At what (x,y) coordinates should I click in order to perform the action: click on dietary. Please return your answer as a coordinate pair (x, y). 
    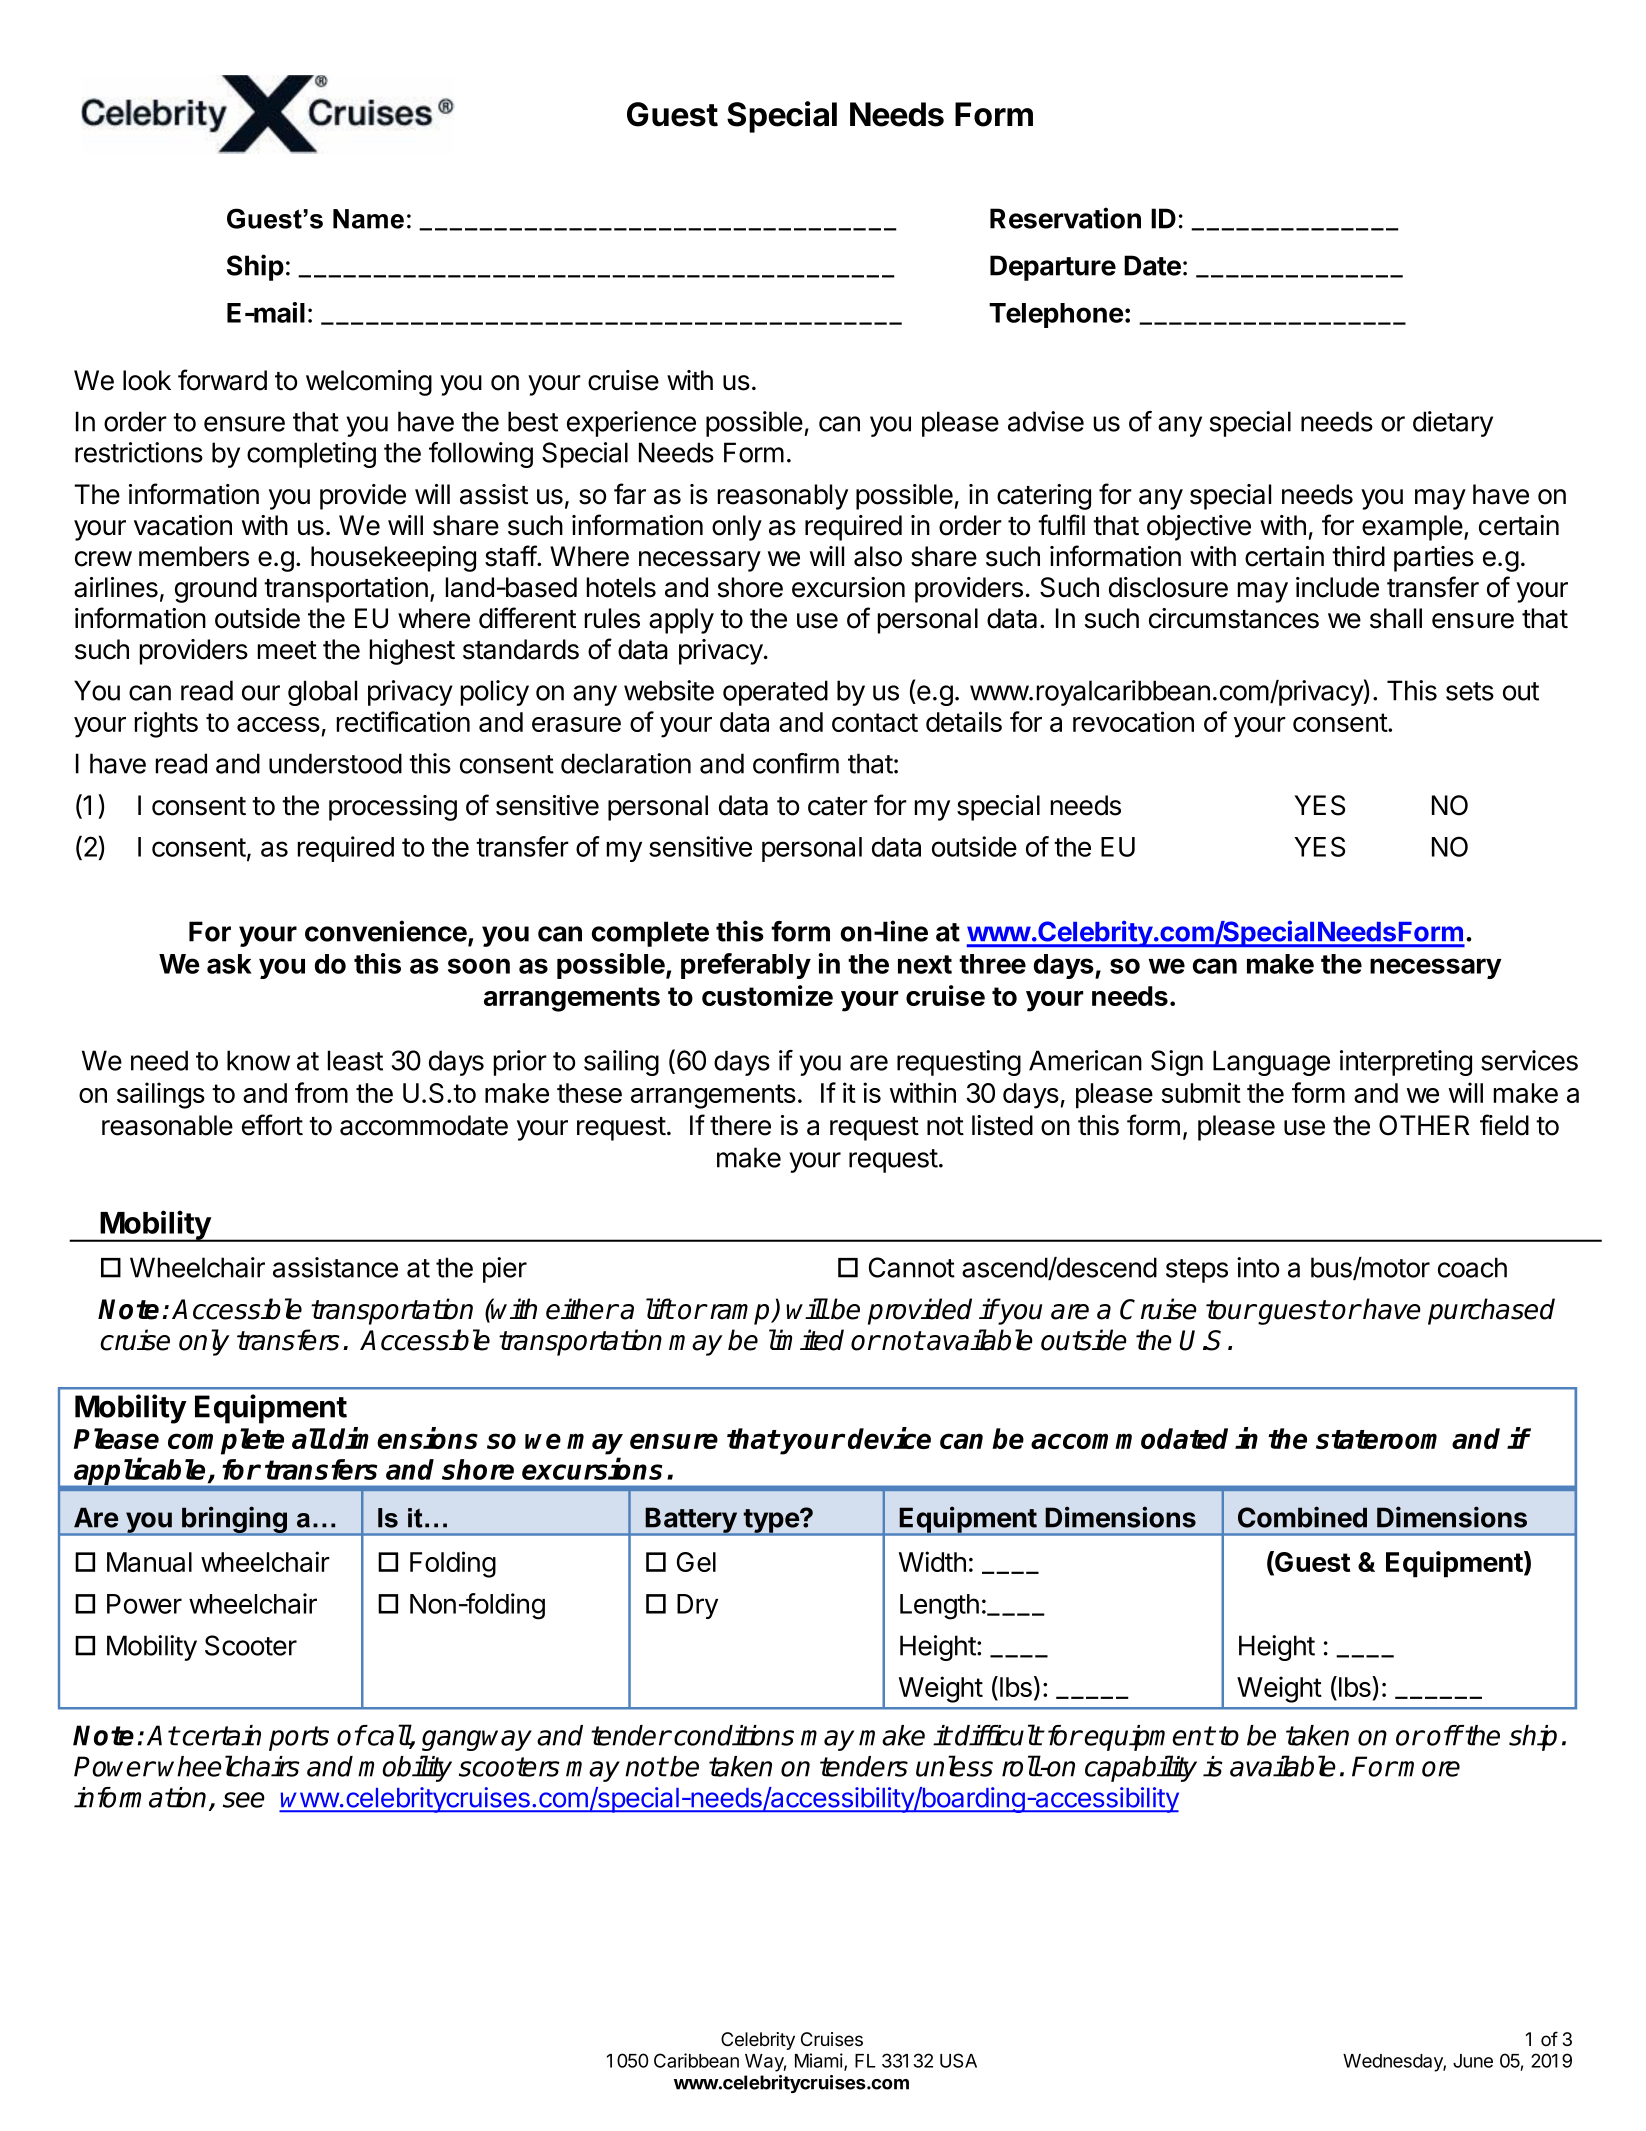
    Looking at the image, I should click on (1453, 424).
